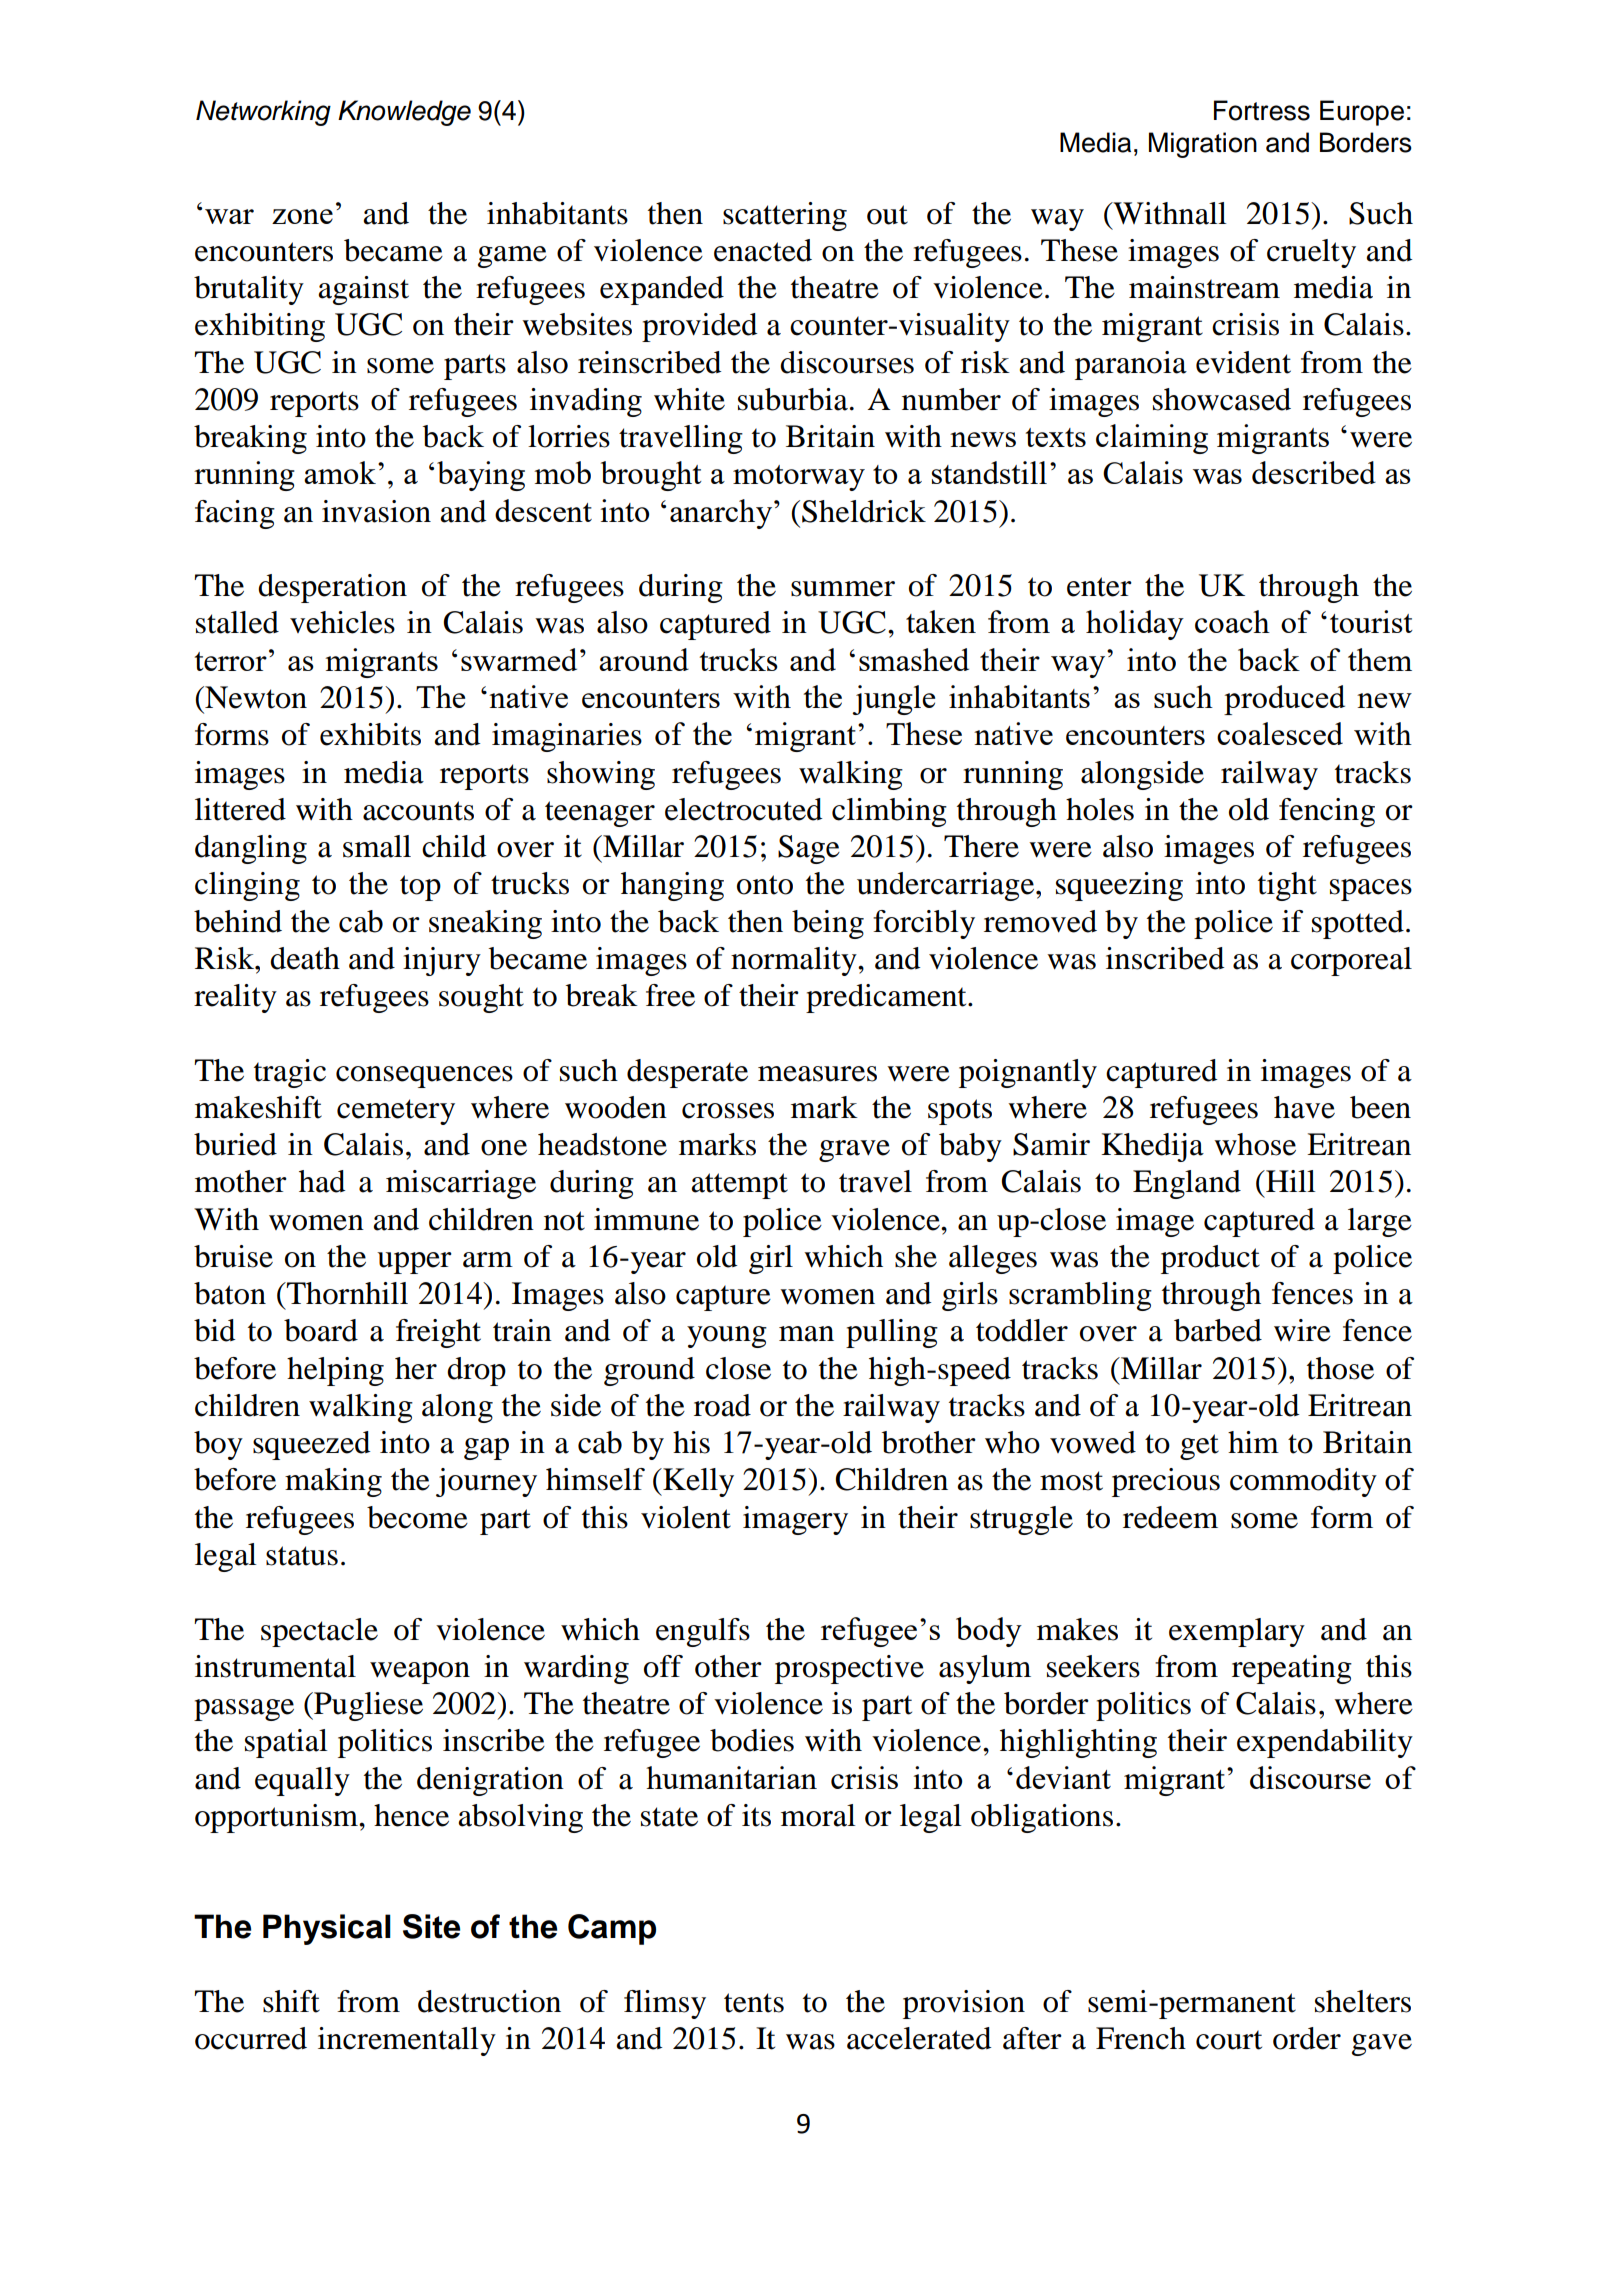 This page has width=1607, height=2273. Describe the element at coordinates (327, 1929) in the page. I see `Physical` at that location.
